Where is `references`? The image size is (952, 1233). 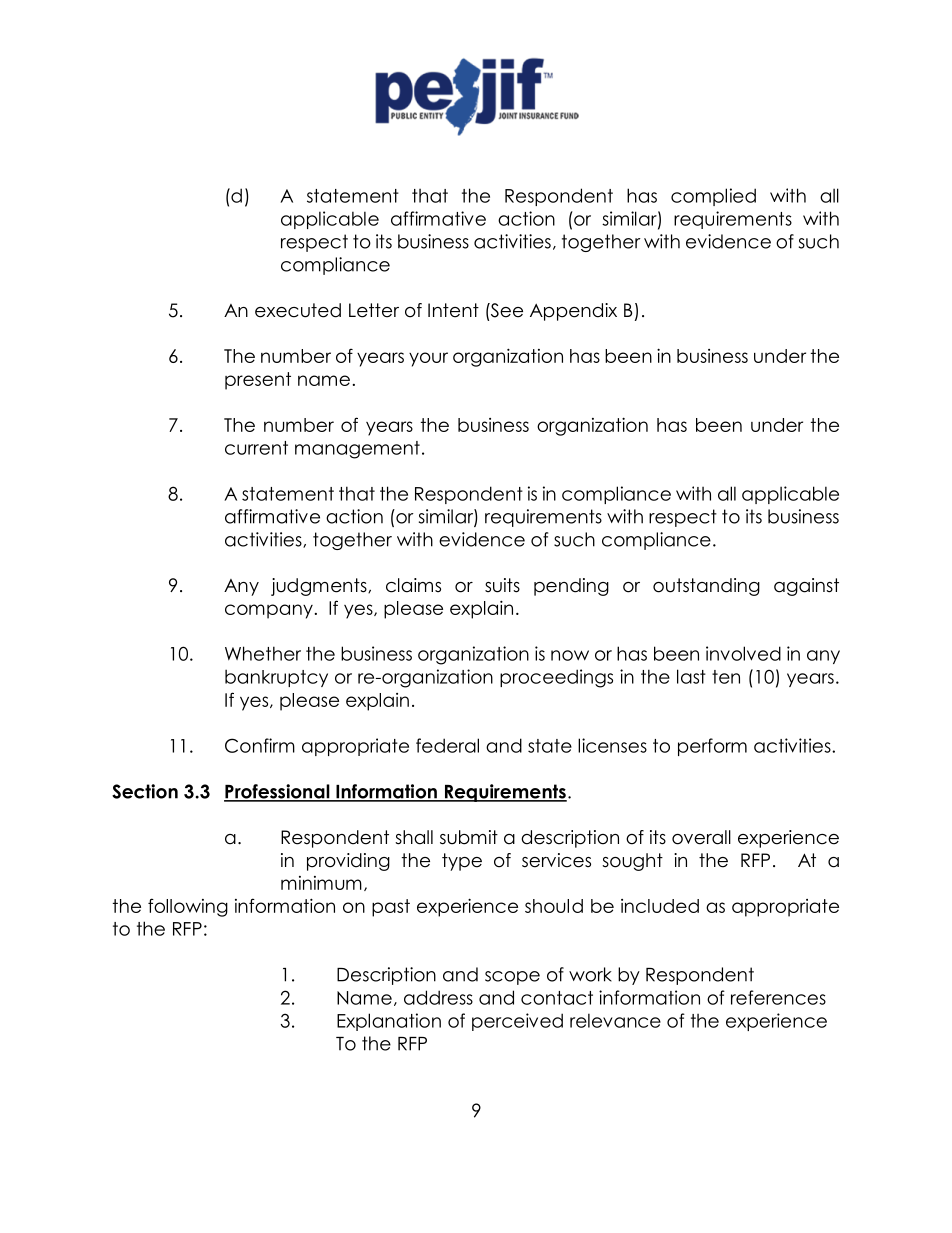 references is located at coordinates (778, 997).
